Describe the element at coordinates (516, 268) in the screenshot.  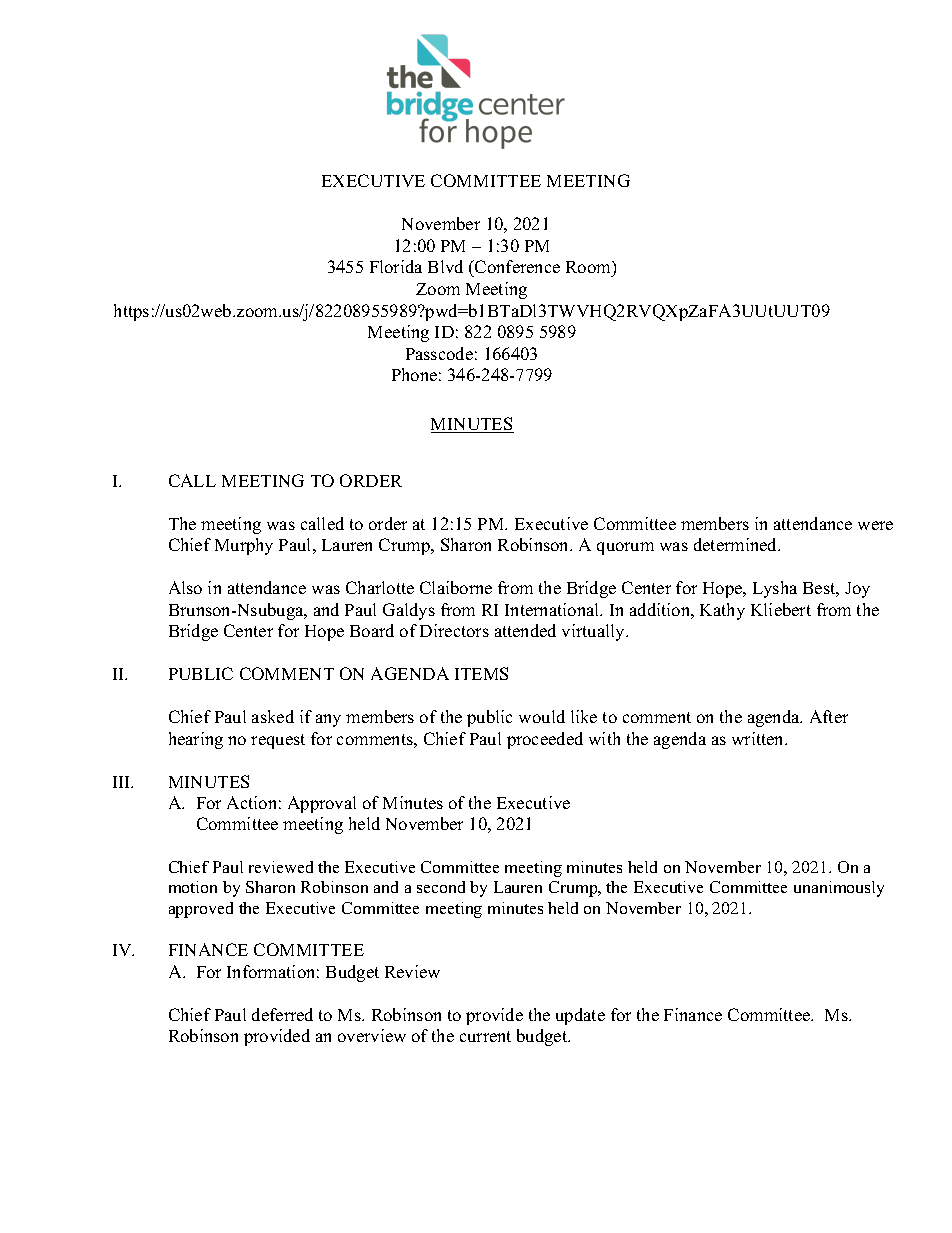
I see `Conference` at that location.
